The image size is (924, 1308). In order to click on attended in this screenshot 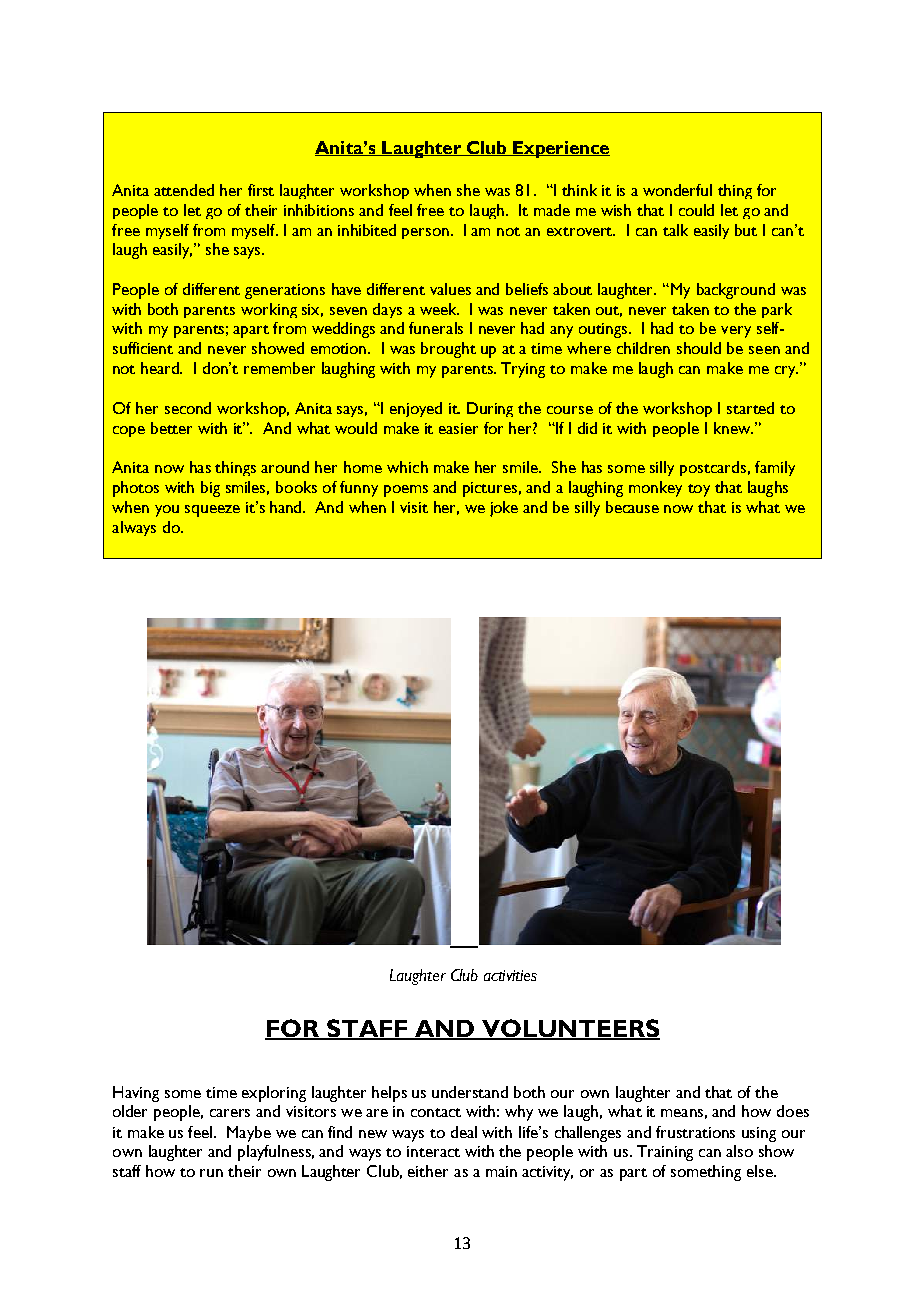, I will do `click(184, 190)`.
